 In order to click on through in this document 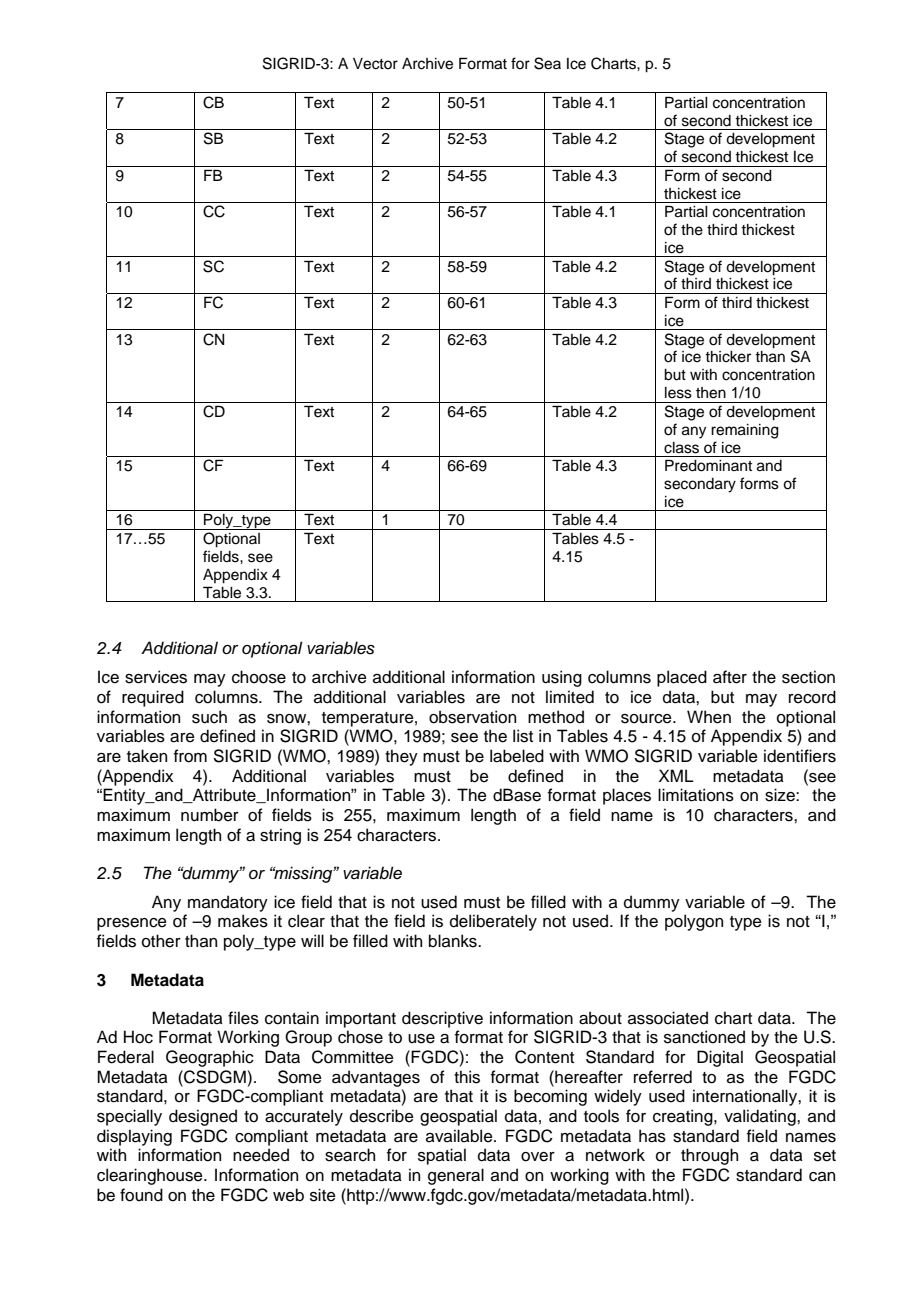, I will do `click(709, 1156)`.
